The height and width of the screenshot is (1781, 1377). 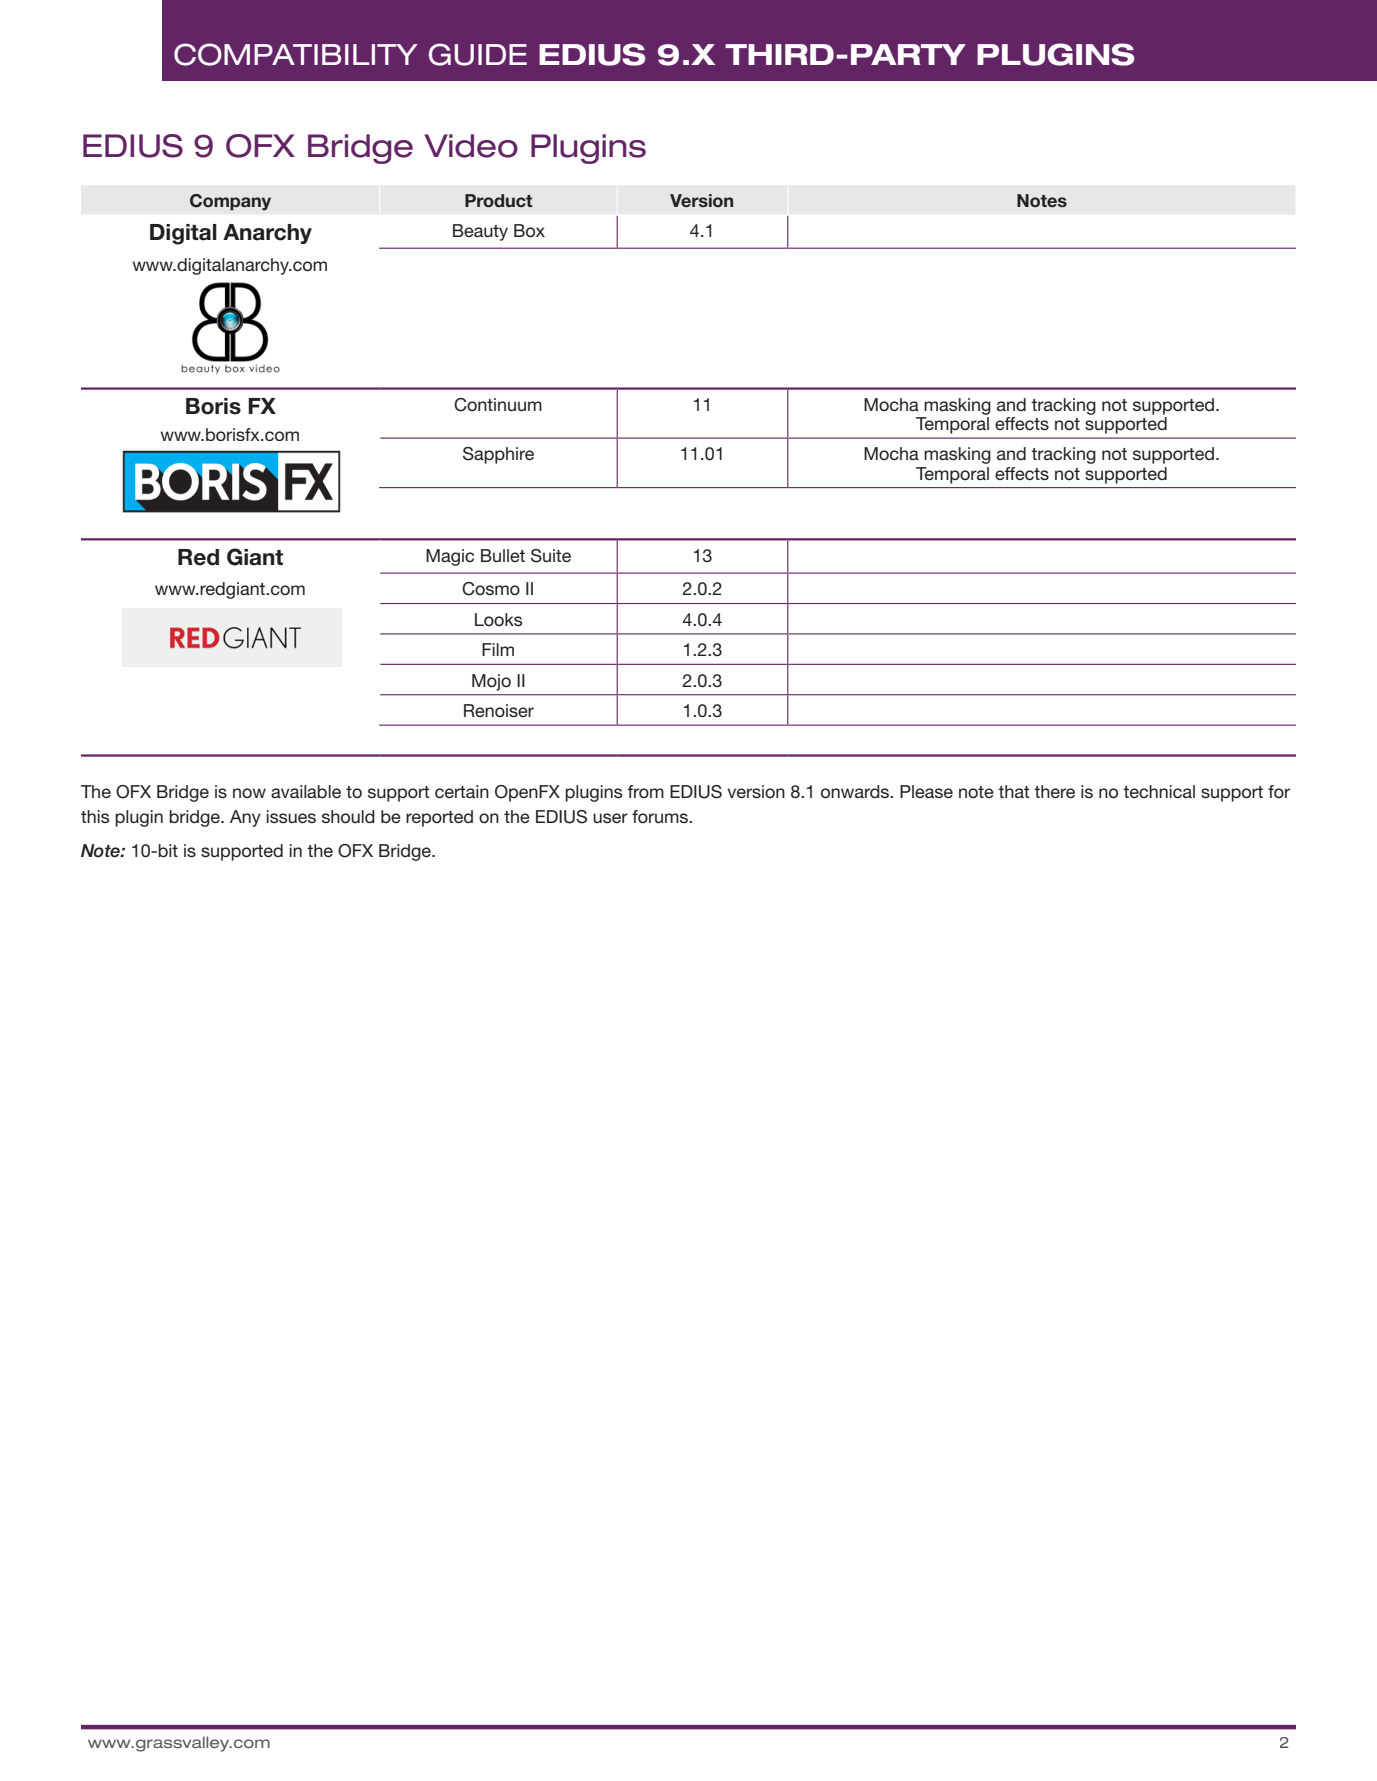 I want to click on GUIDE, so click(x=478, y=54).
